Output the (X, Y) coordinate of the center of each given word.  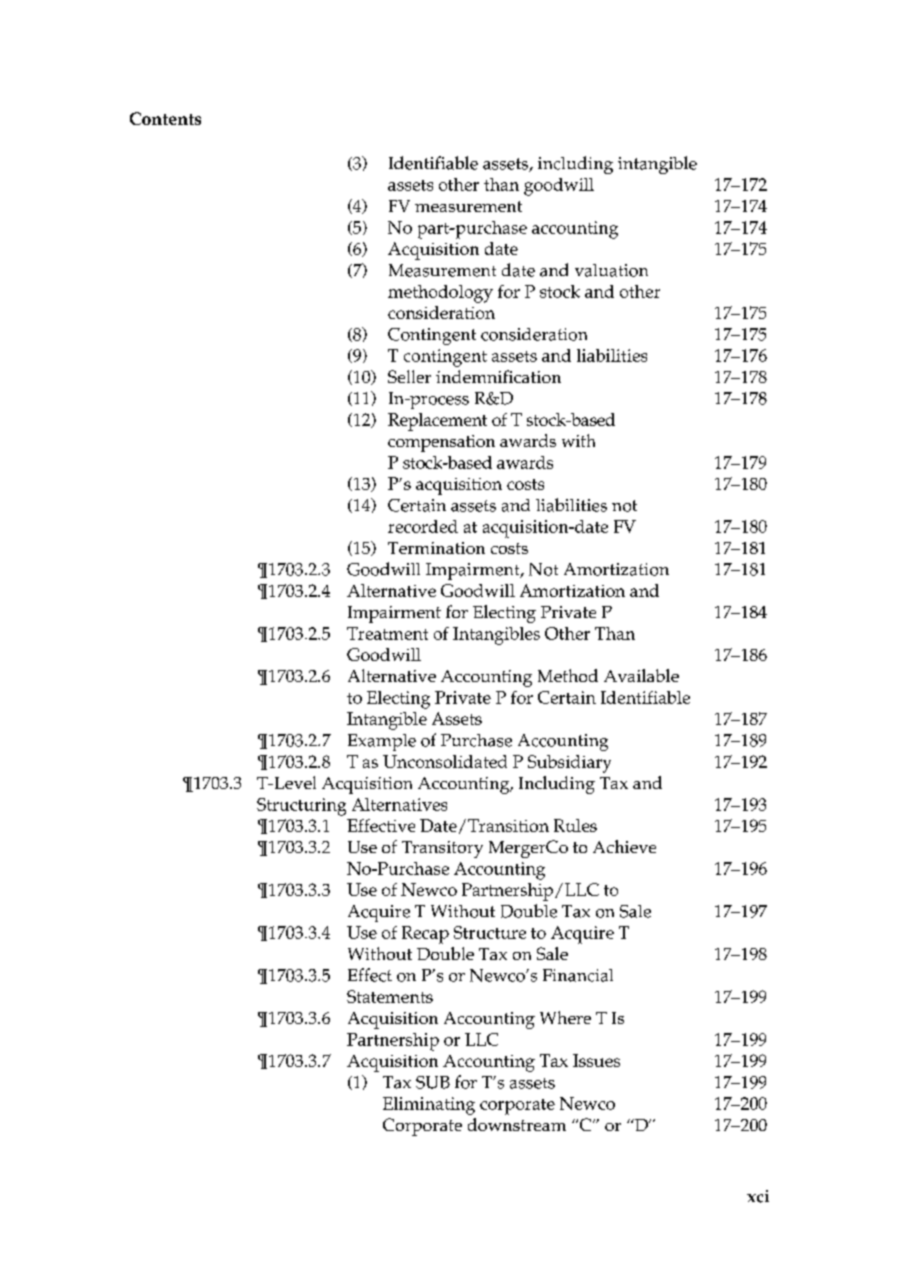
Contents (165, 118)
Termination (436, 548)
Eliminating (429, 1106)
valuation (611, 270)
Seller (409, 376)
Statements (390, 996)
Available (641, 675)
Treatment (387, 633)
